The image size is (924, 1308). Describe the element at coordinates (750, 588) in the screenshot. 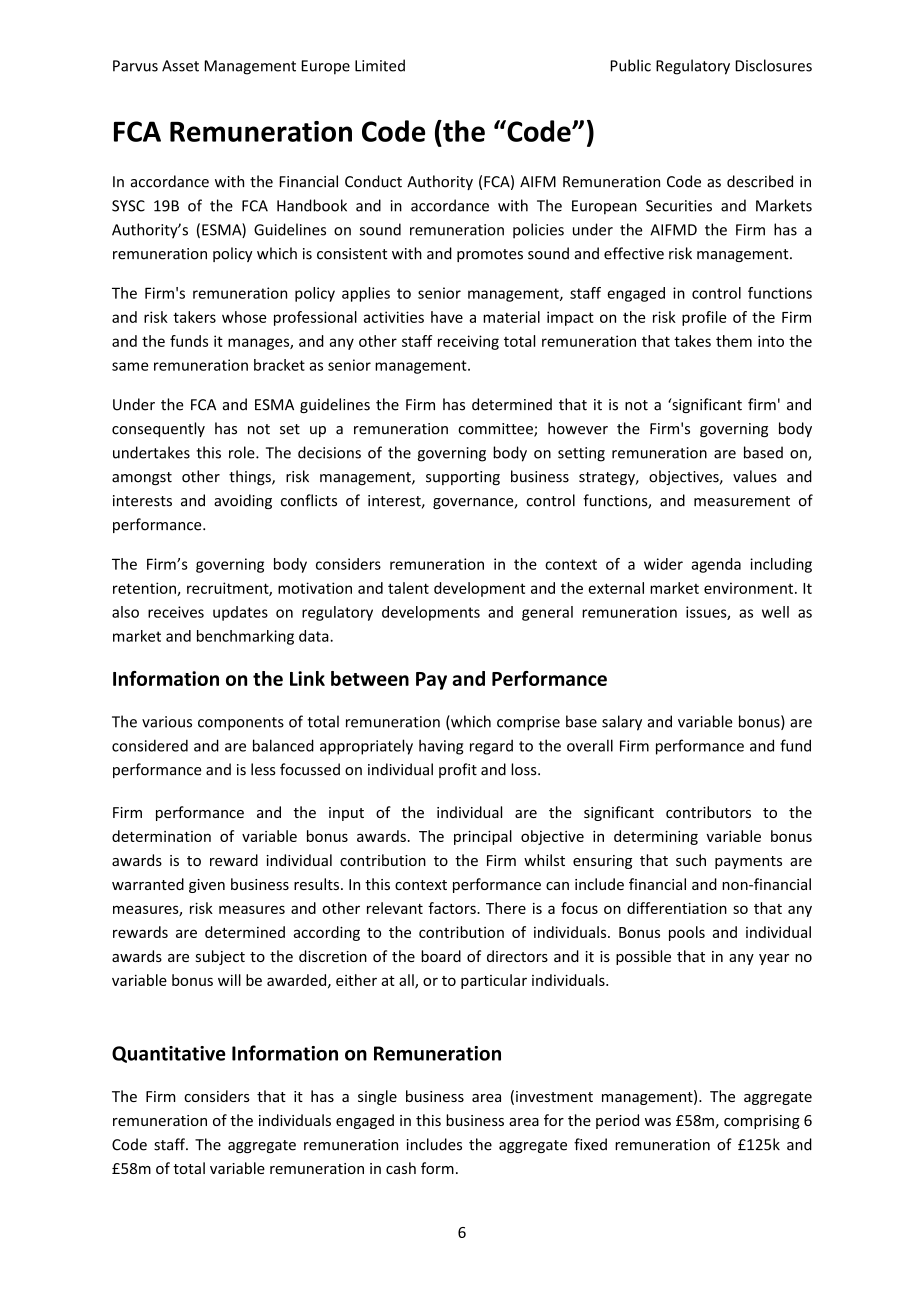

I see `environment` at that location.
